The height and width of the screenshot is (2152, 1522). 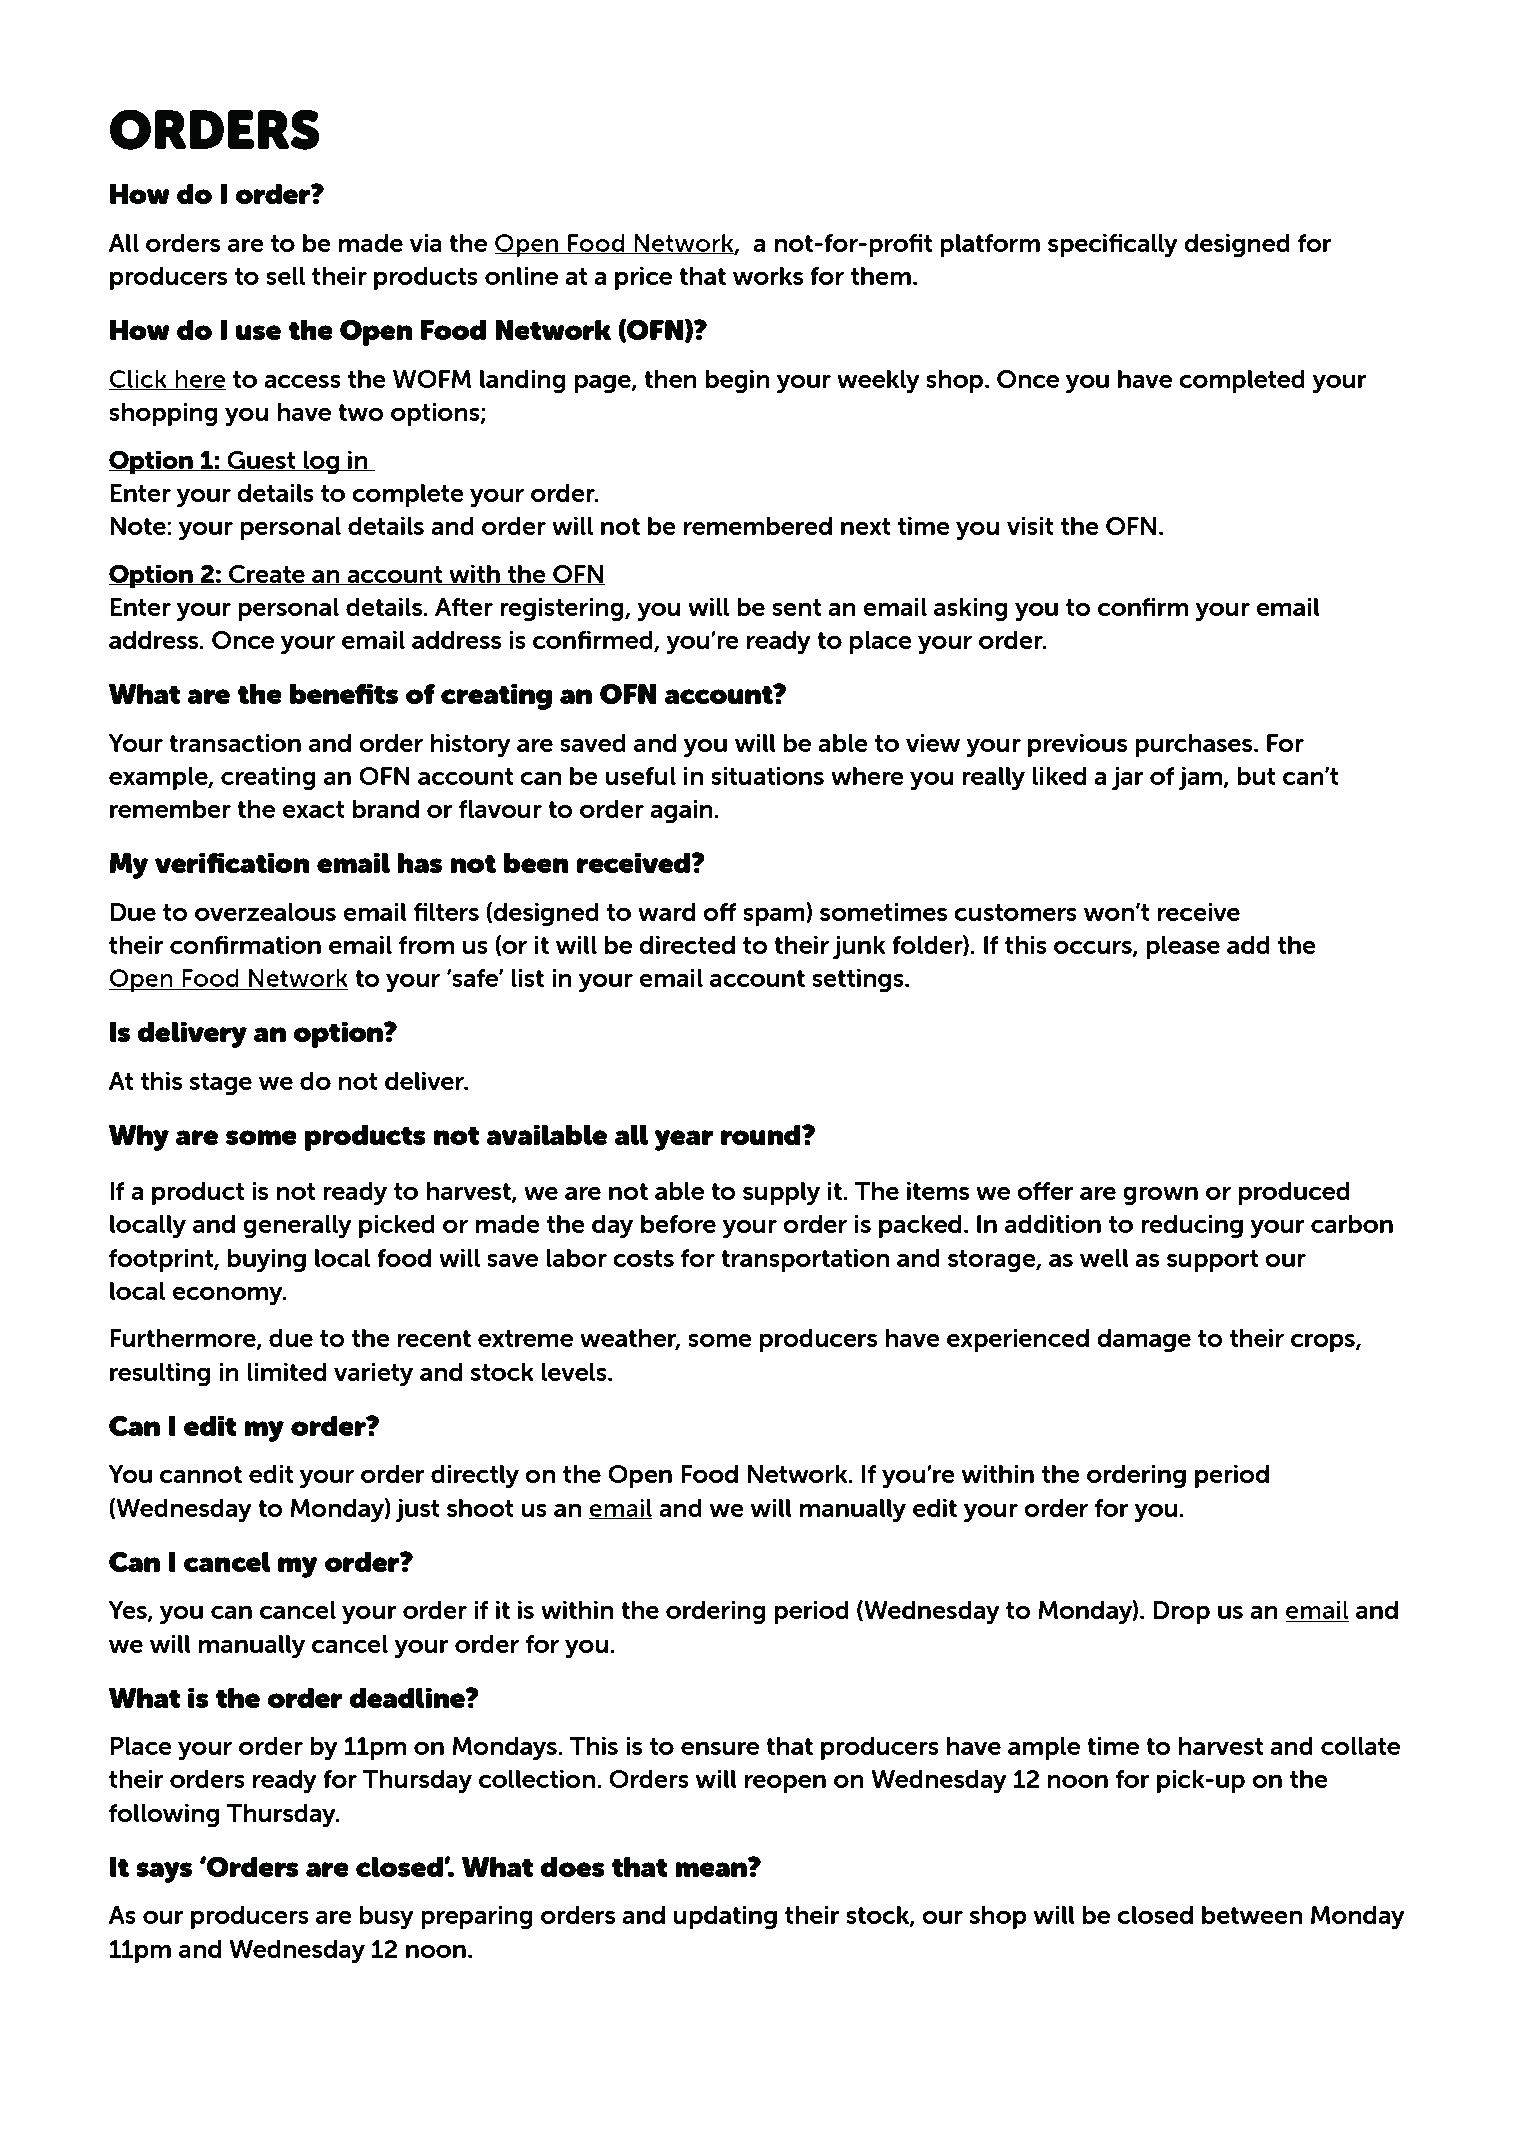 What do you see at coordinates (768, 276) in the screenshot?
I see `works` at bounding box center [768, 276].
